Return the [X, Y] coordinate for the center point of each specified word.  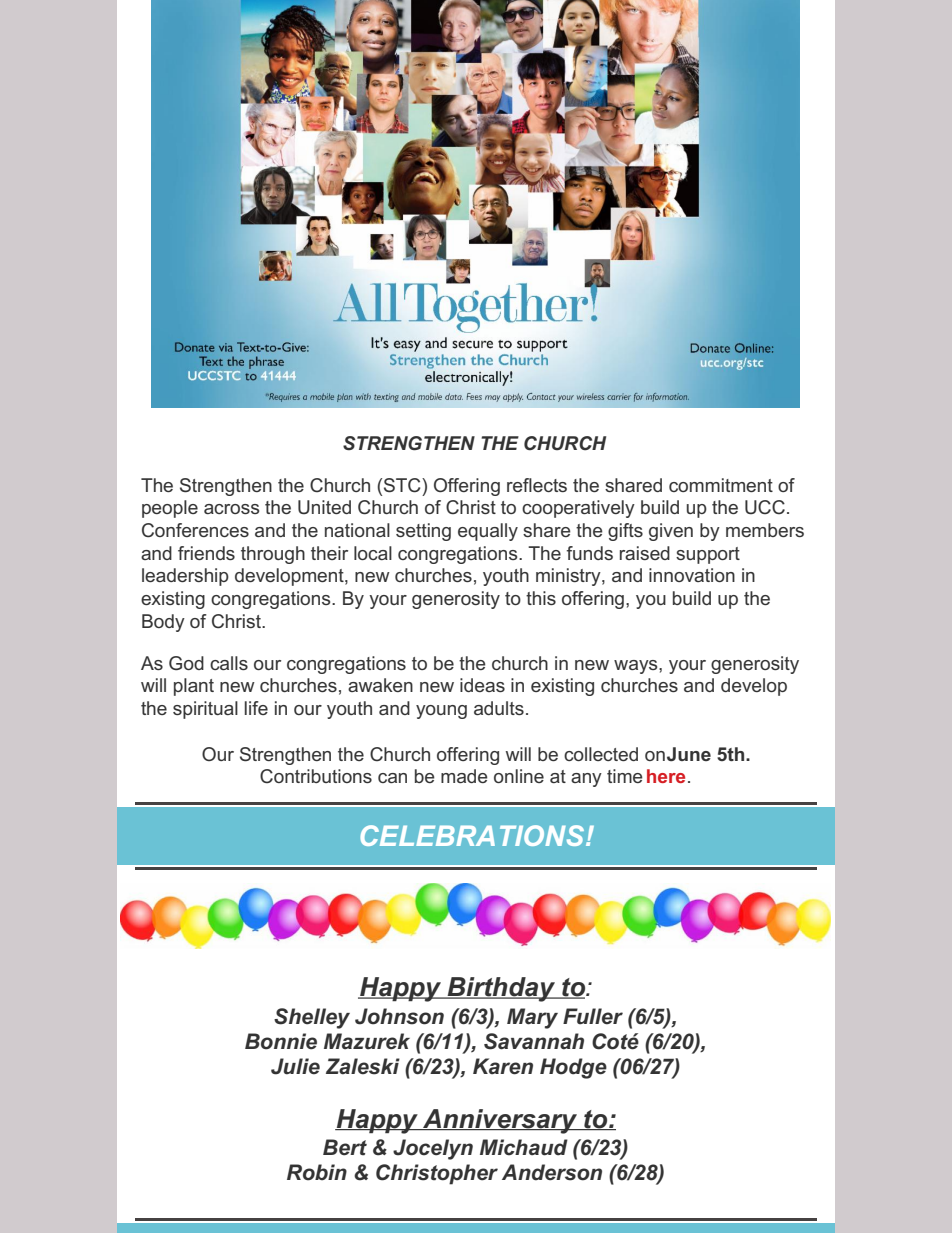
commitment [721, 485]
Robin [317, 1172]
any [586, 780]
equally [488, 532]
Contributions [316, 776]
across [231, 509]
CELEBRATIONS [473, 835]
